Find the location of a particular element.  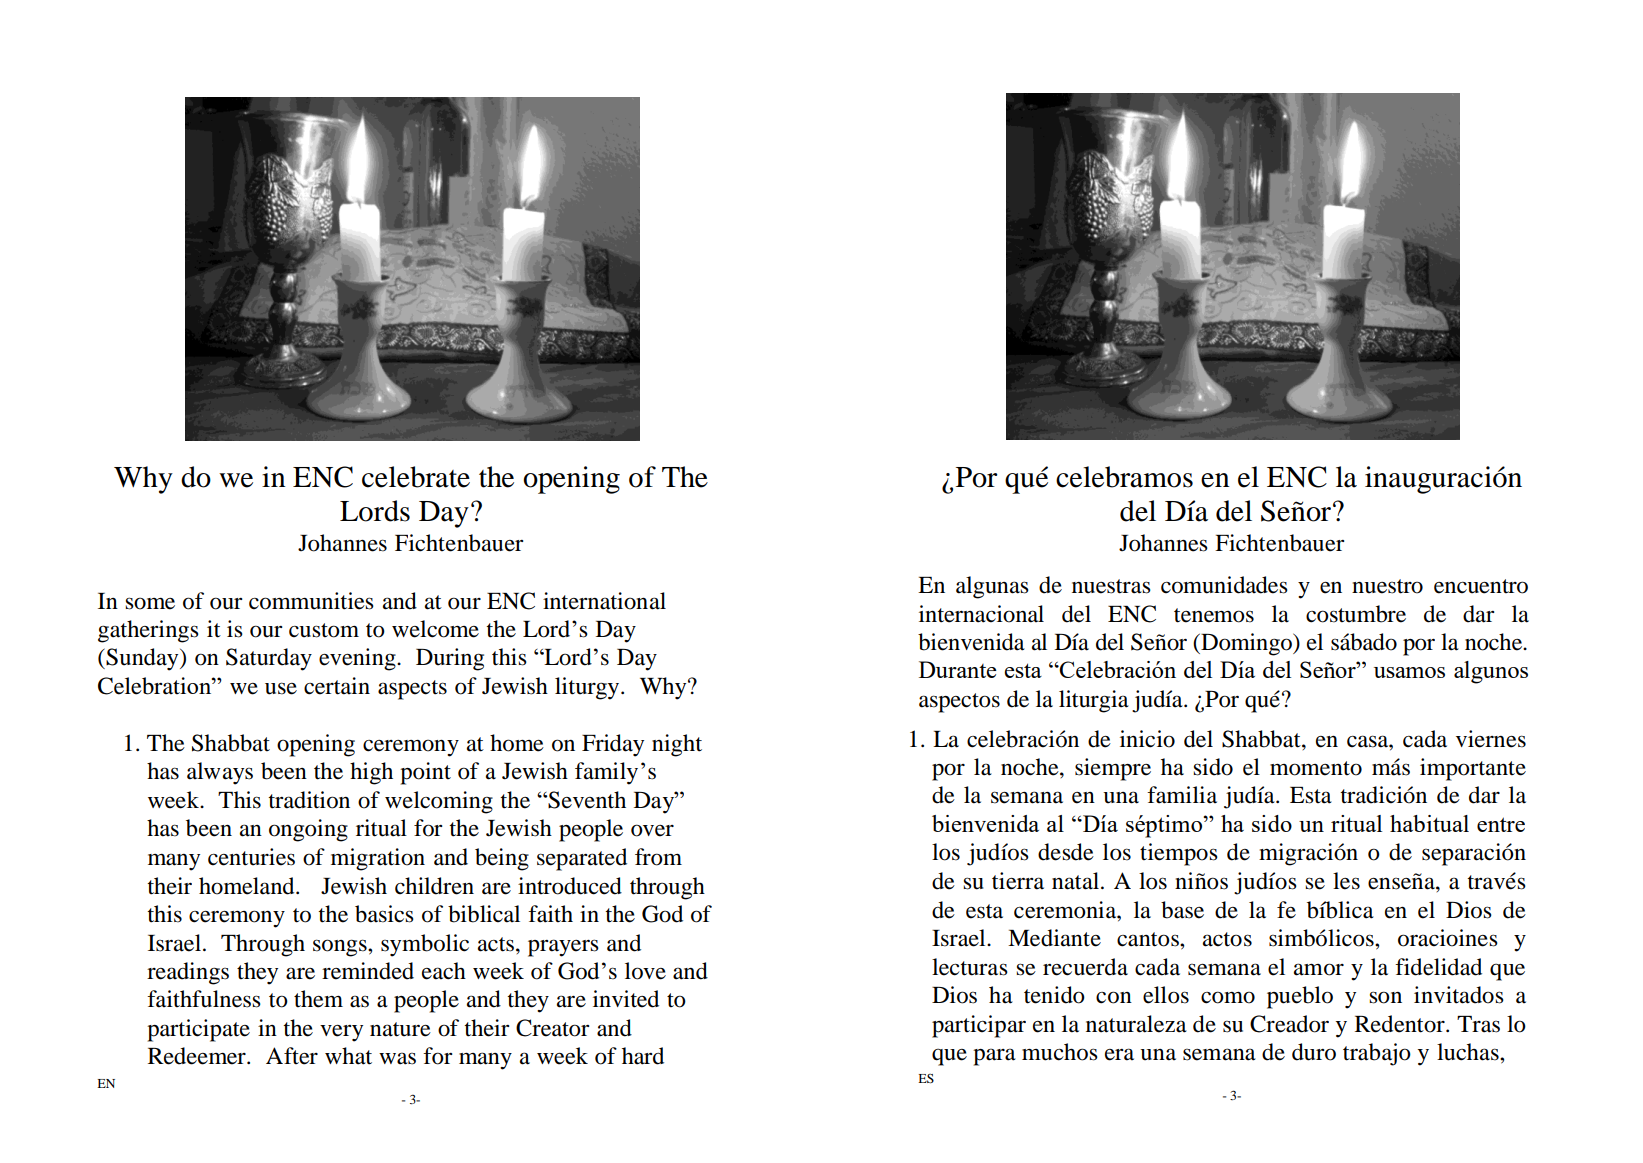

songs is located at coordinates (341, 948).
